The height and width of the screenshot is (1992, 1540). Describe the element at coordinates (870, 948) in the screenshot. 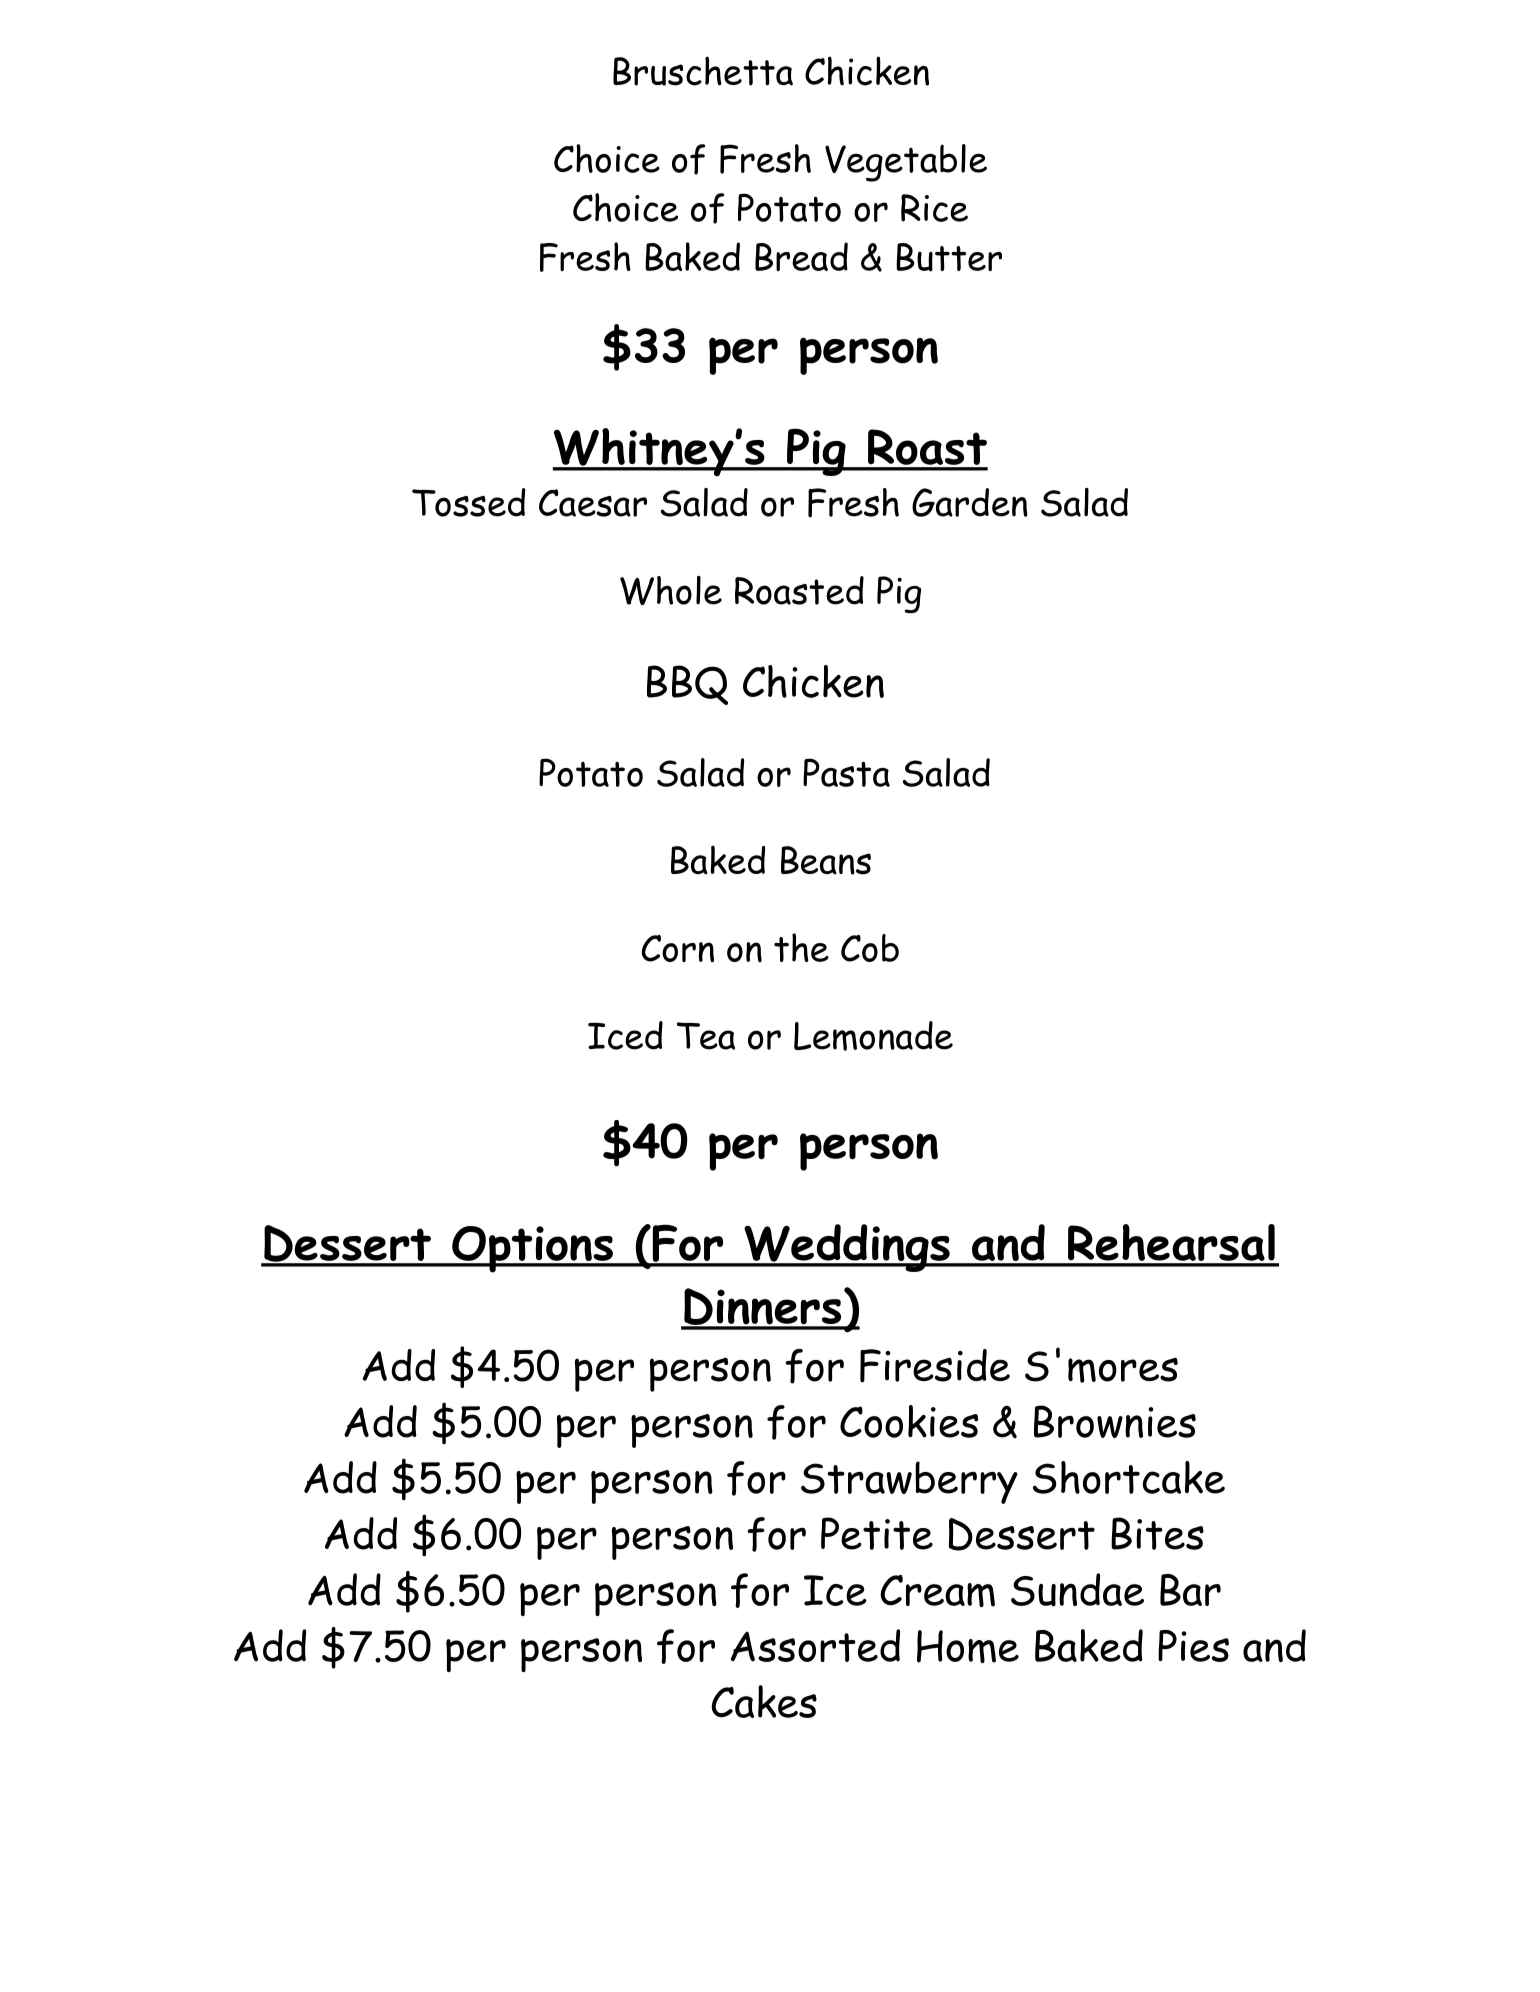

I see `Cob` at that location.
